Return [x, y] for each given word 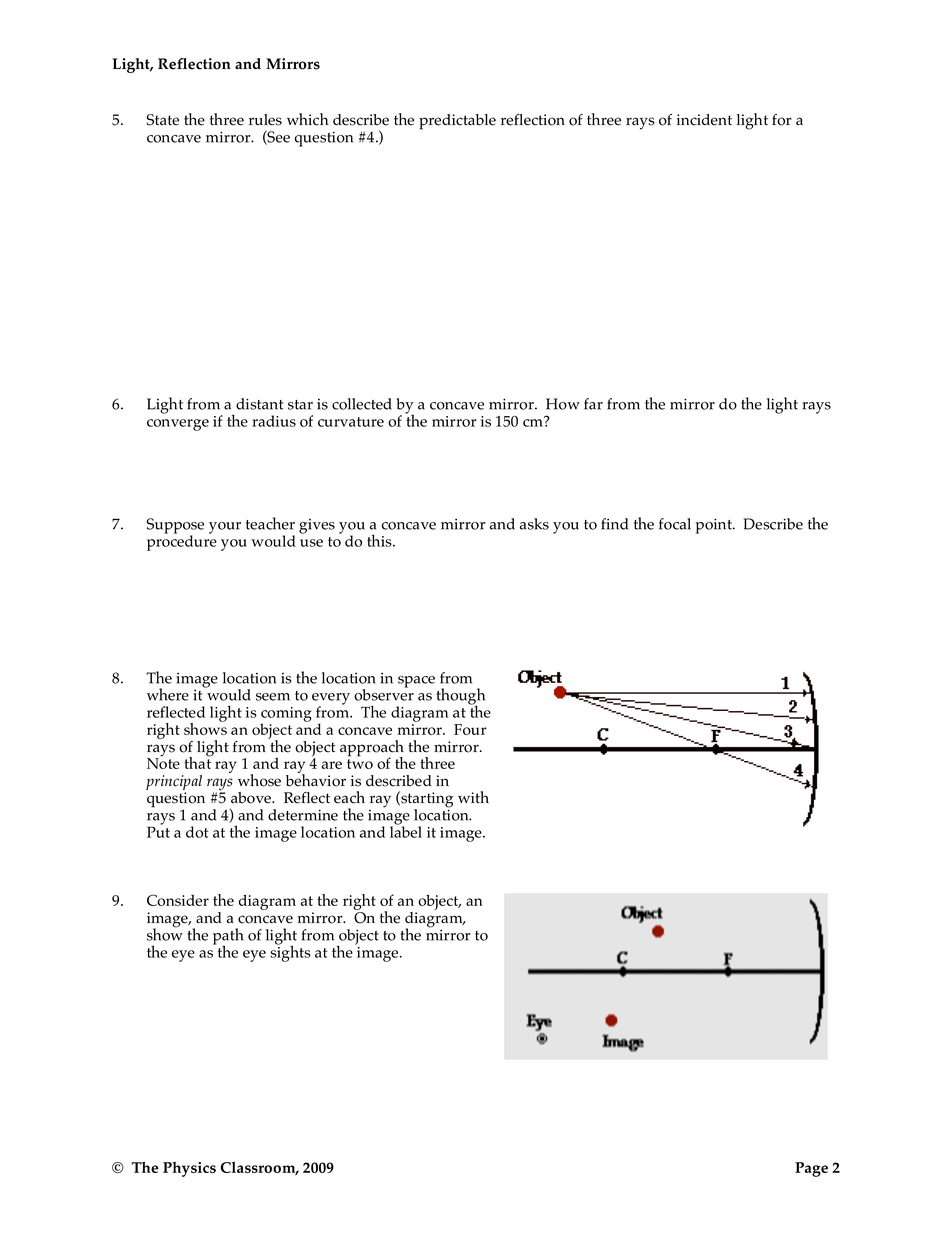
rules [265, 120]
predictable [457, 122]
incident [704, 120]
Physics [189, 1169]
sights [290, 952]
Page [811, 1169]
